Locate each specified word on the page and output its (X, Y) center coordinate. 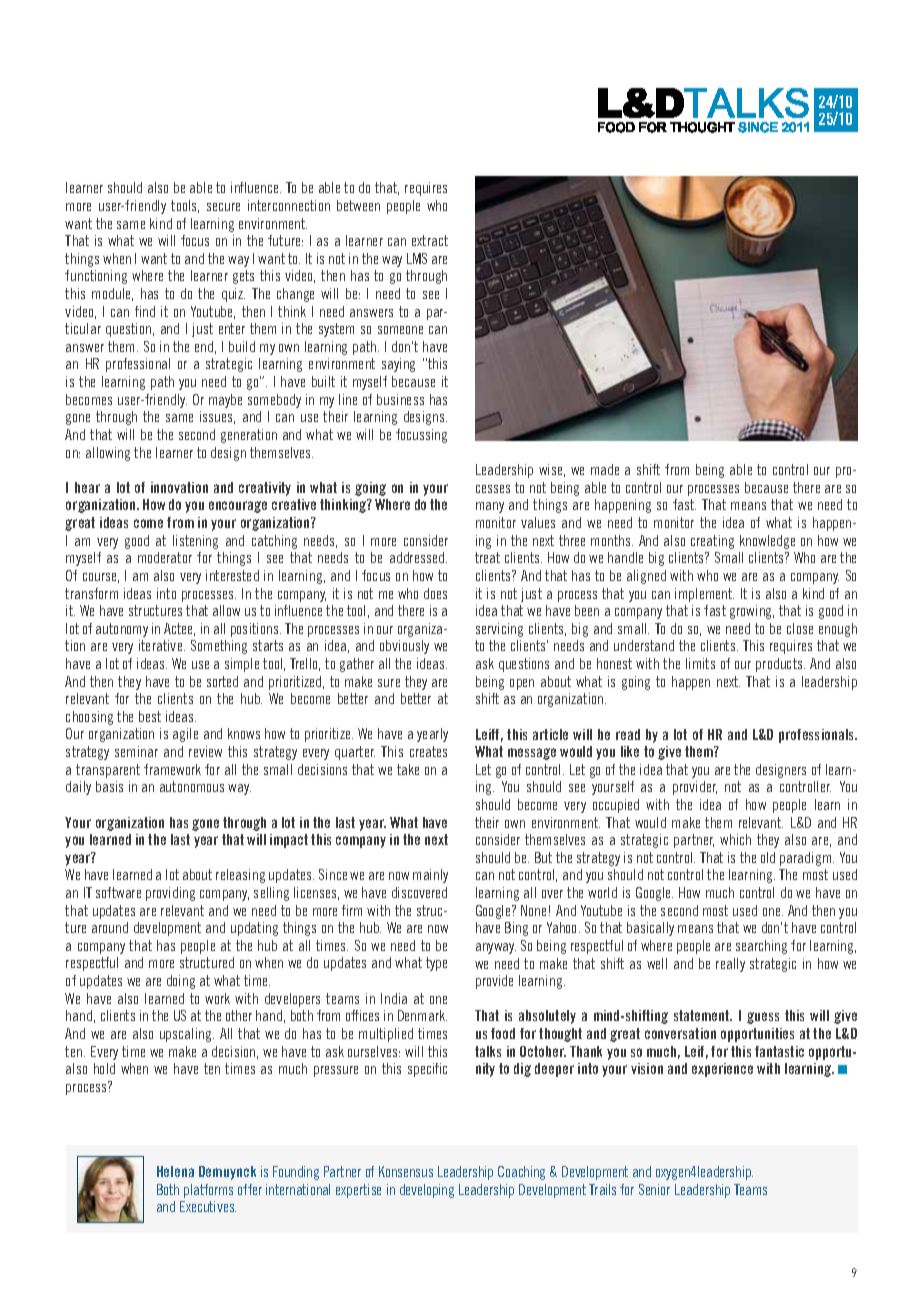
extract (430, 240)
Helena (175, 1171)
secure (223, 207)
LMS (417, 258)
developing (427, 1191)
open (522, 684)
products (780, 665)
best (150, 716)
